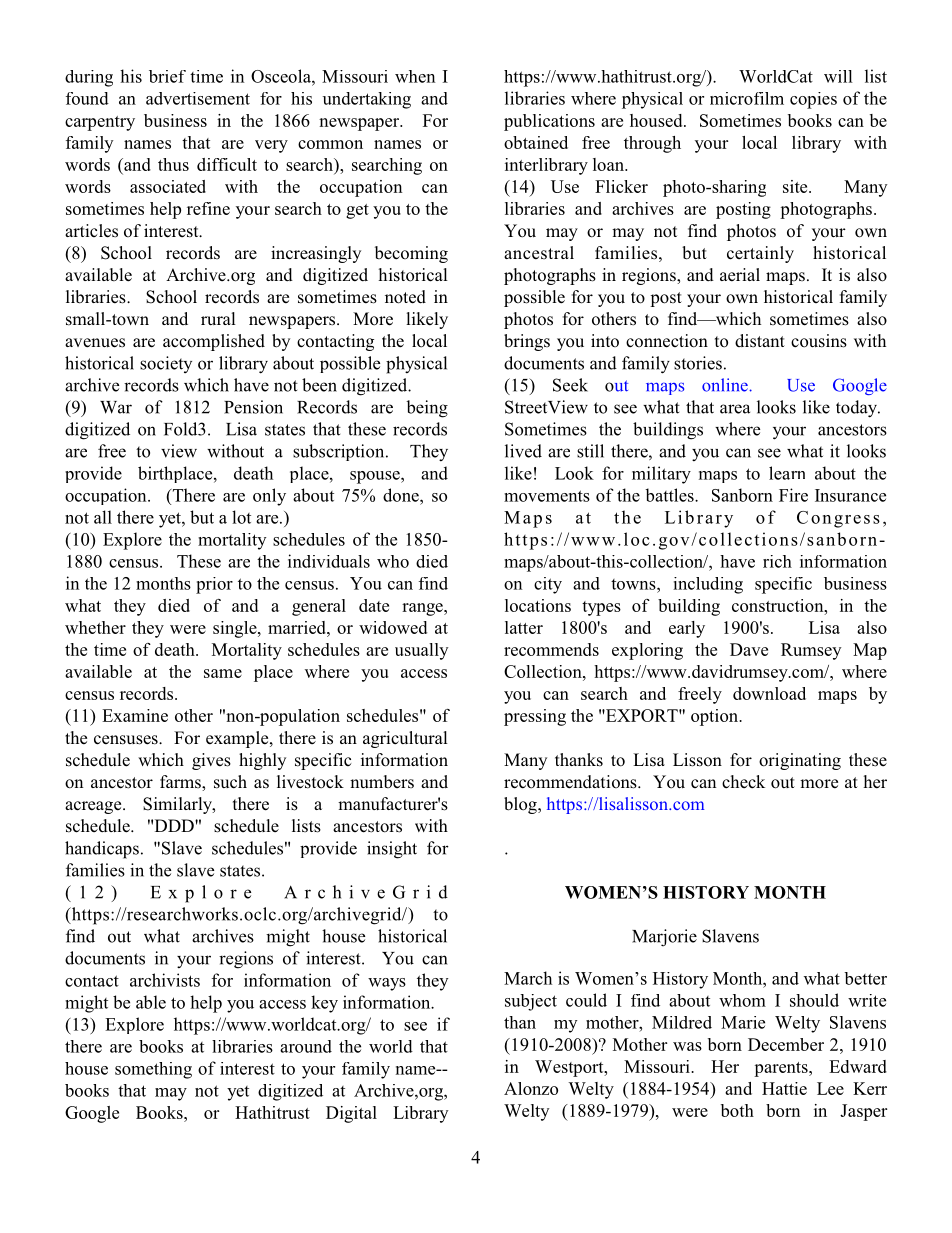 This screenshot has width=952, height=1233. Describe the element at coordinates (102, 850) in the screenshot. I see `handicaps` at that location.
